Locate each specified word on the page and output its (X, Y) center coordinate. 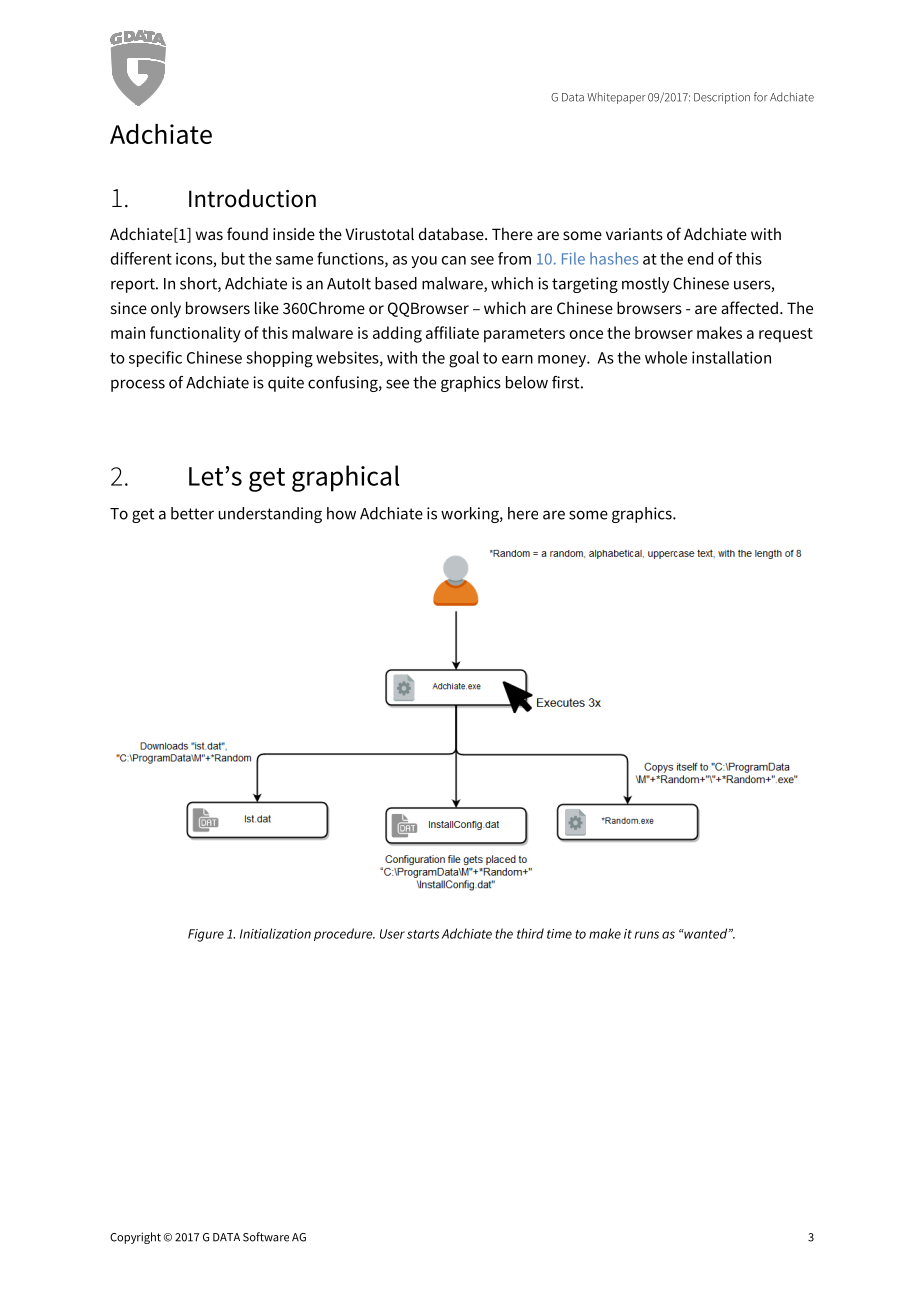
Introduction (252, 198)
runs (647, 935)
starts (423, 934)
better (192, 513)
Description (722, 98)
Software (266, 1237)
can (453, 260)
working (471, 515)
